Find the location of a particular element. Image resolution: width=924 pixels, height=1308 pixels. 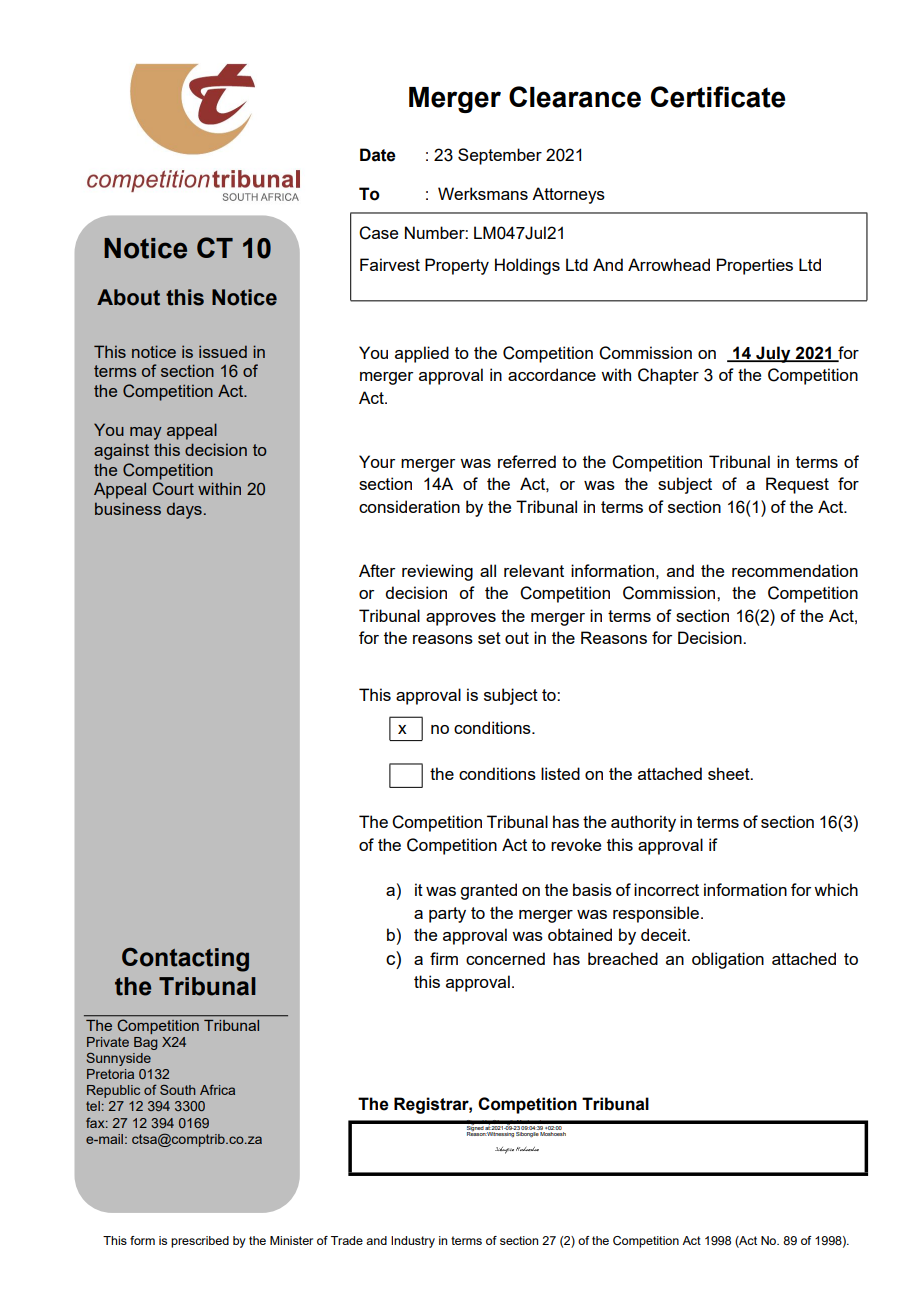

obligation is located at coordinates (728, 960).
